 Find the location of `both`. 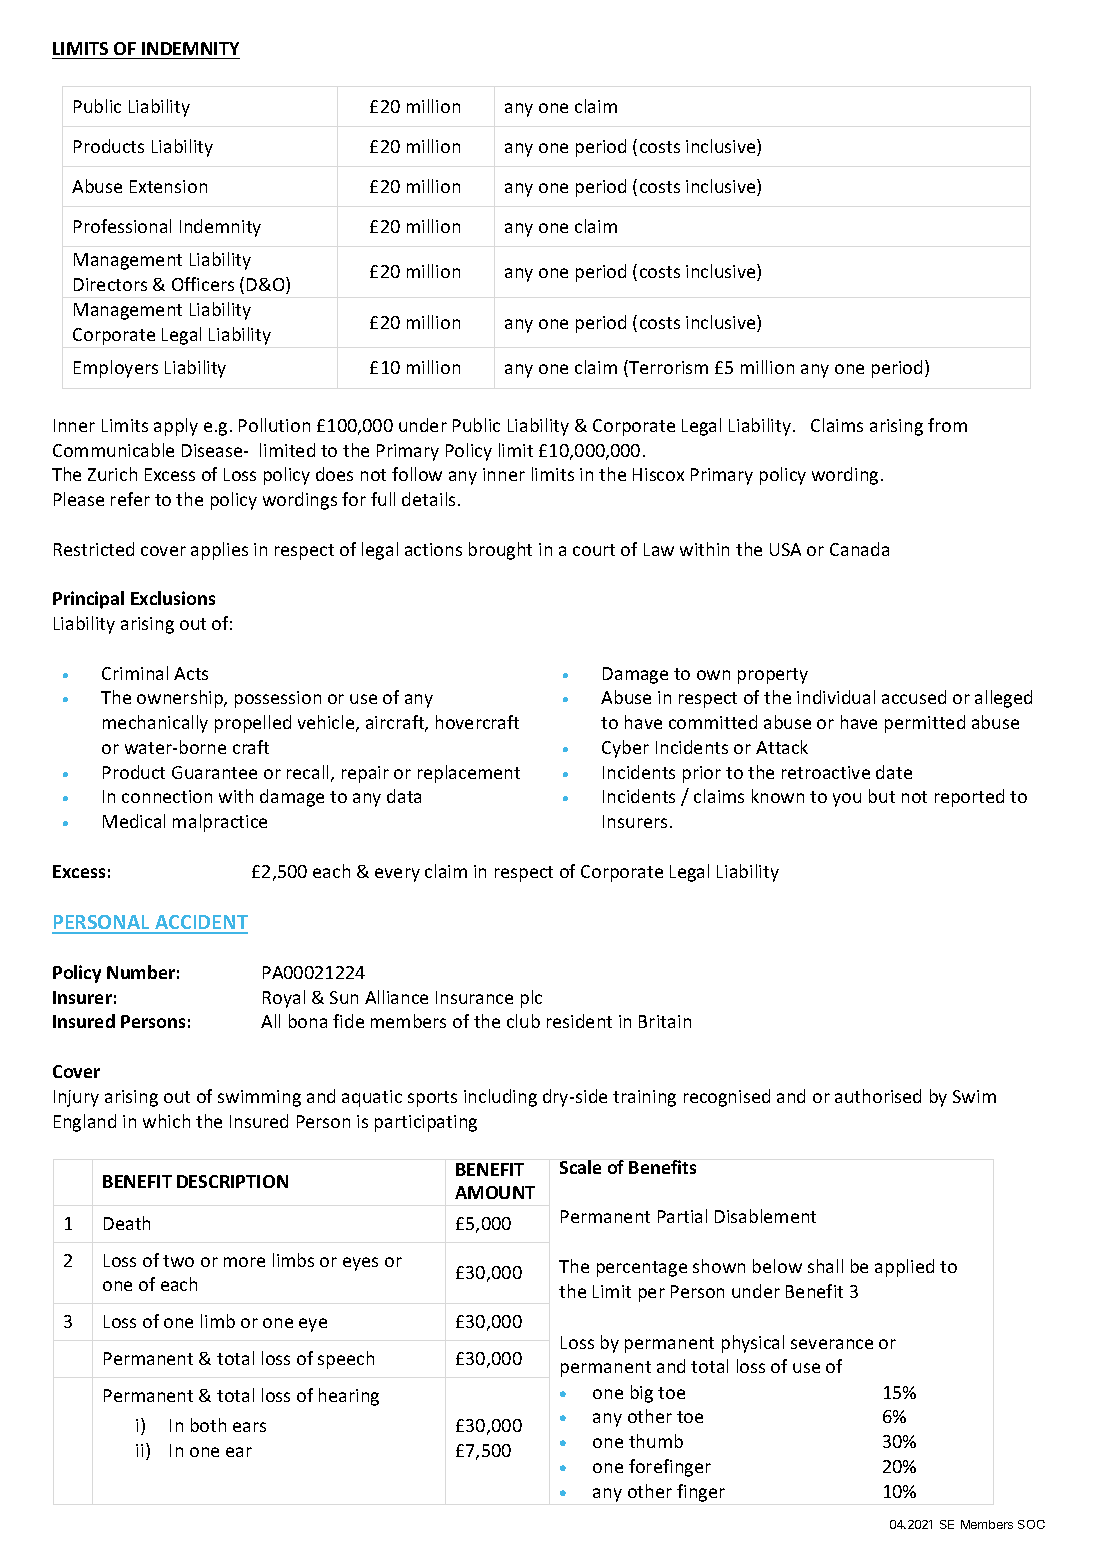

both is located at coordinates (208, 1425).
